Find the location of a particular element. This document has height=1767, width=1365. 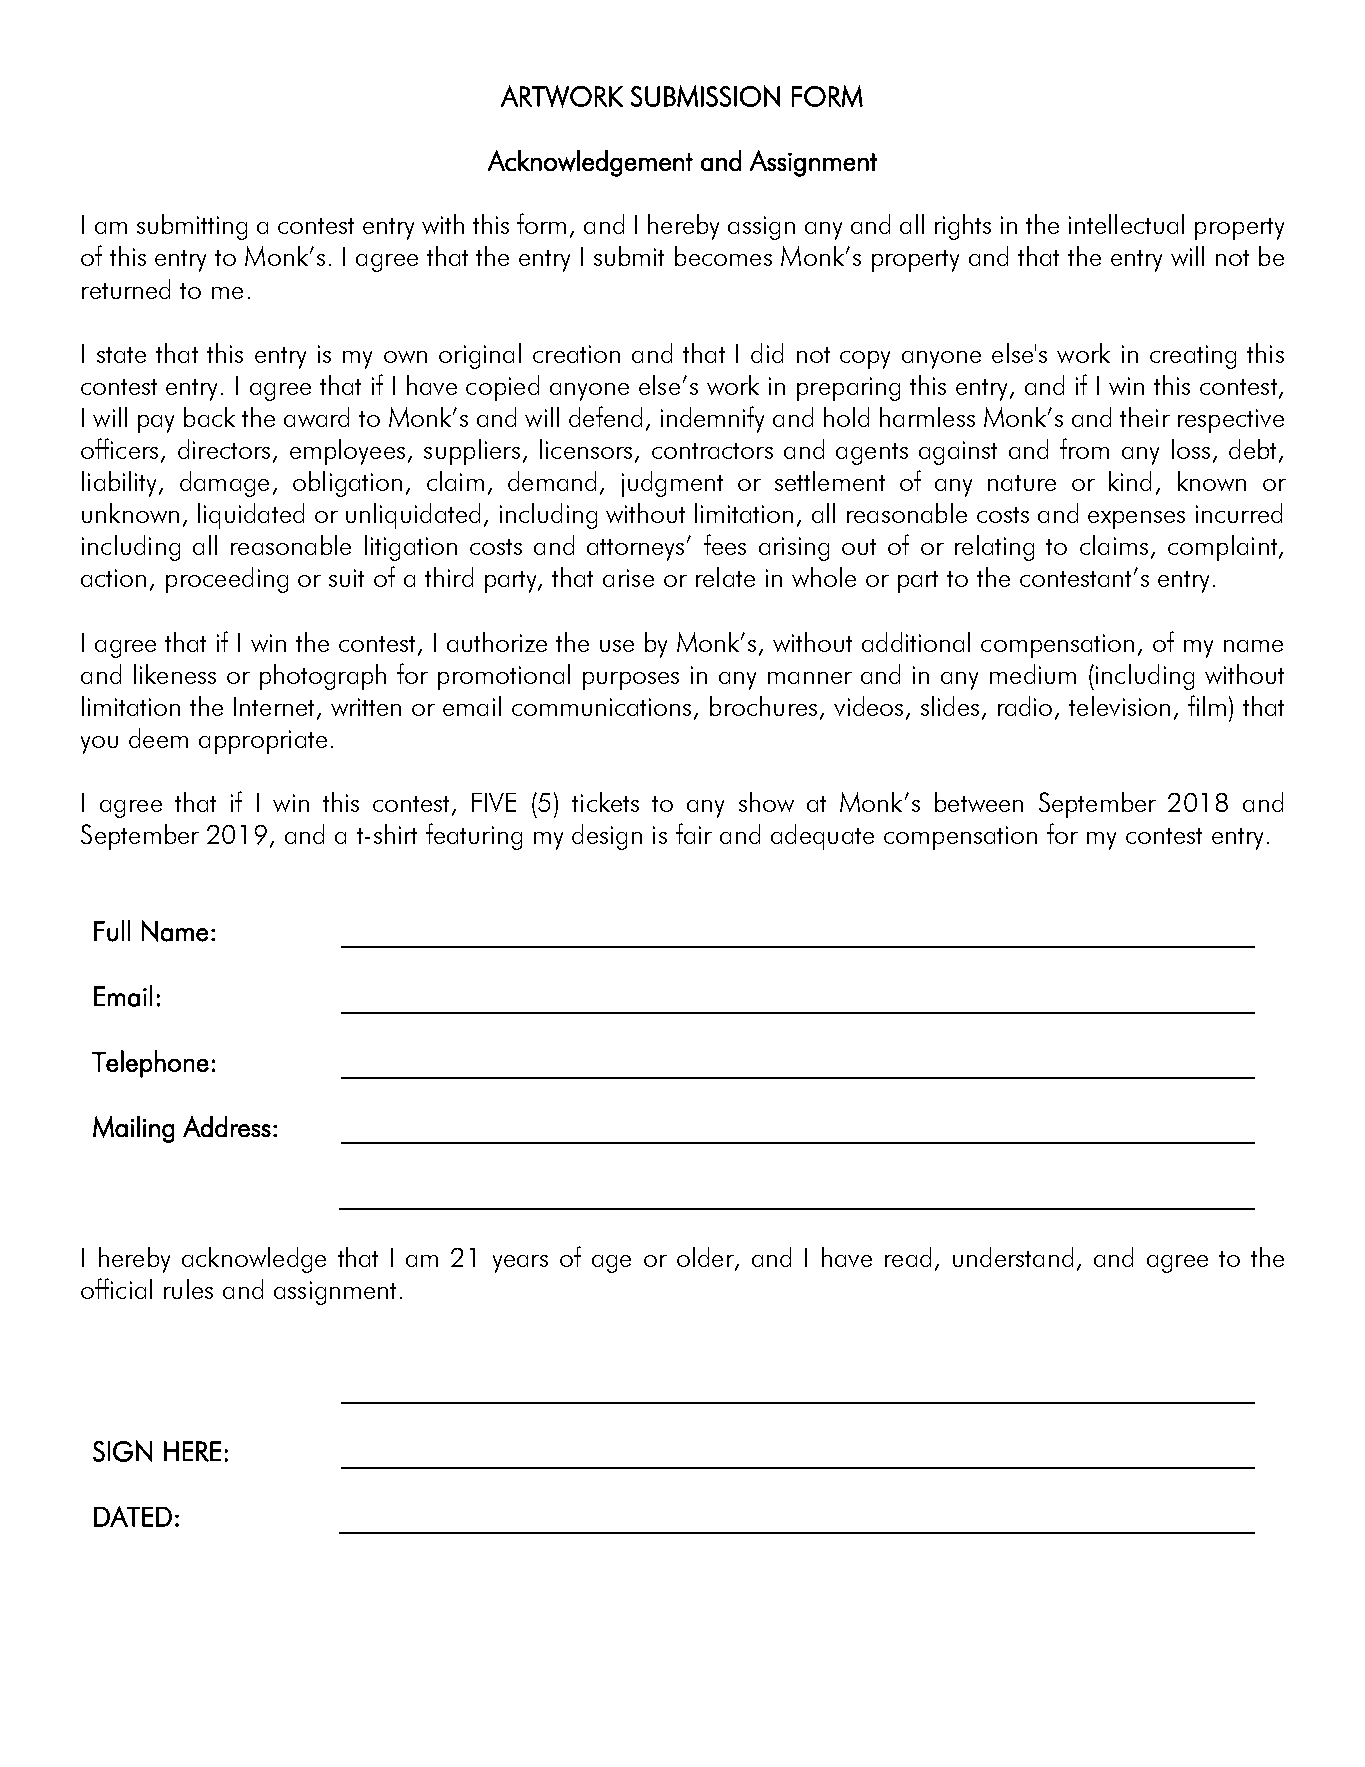

older is located at coordinates (706, 1258).
